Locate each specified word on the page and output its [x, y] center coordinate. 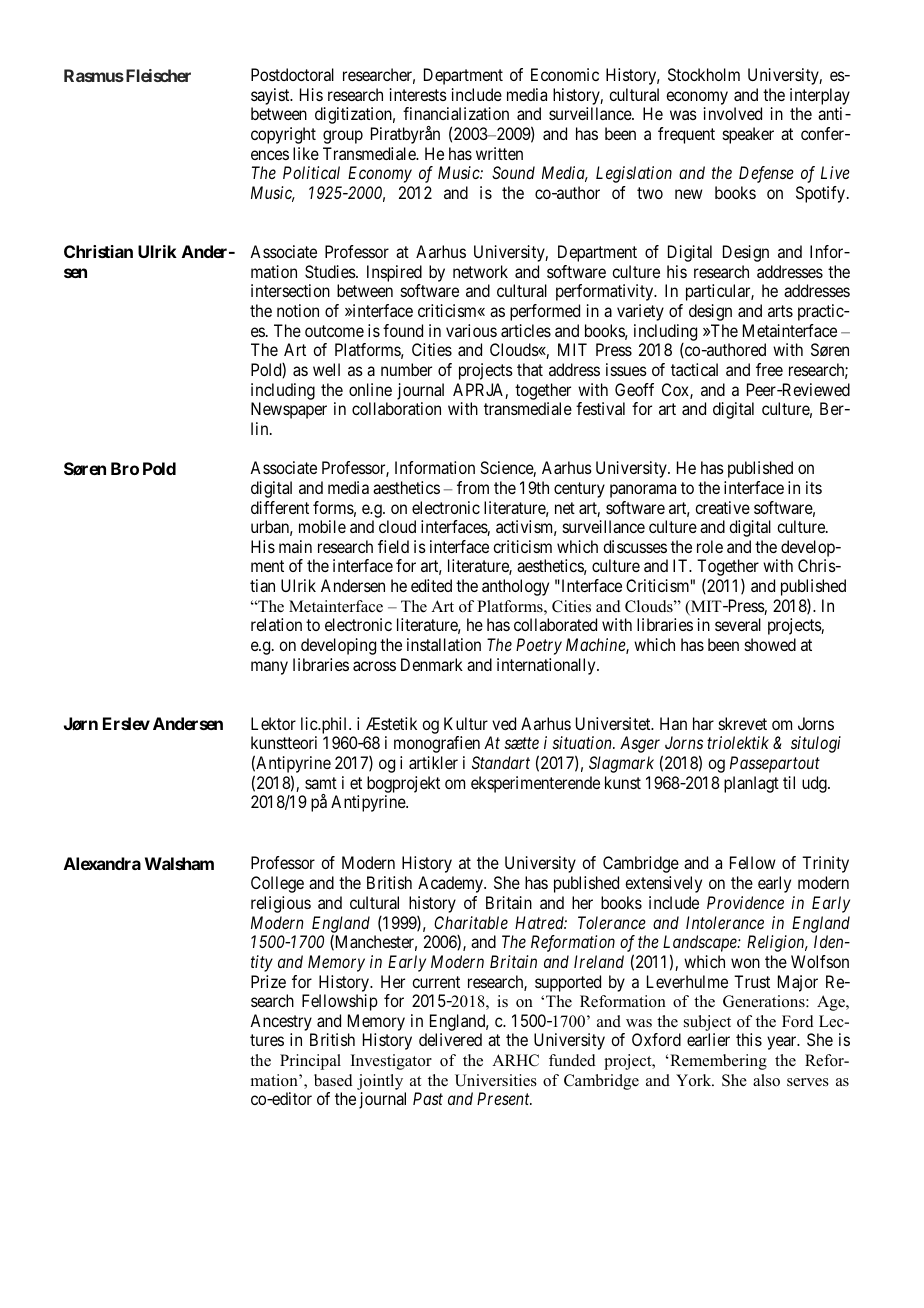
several [738, 624]
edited [431, 585]
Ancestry [282, 1024]
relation [276, 624]
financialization [456, 113]
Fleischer [157, 75]
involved [733, 113]
